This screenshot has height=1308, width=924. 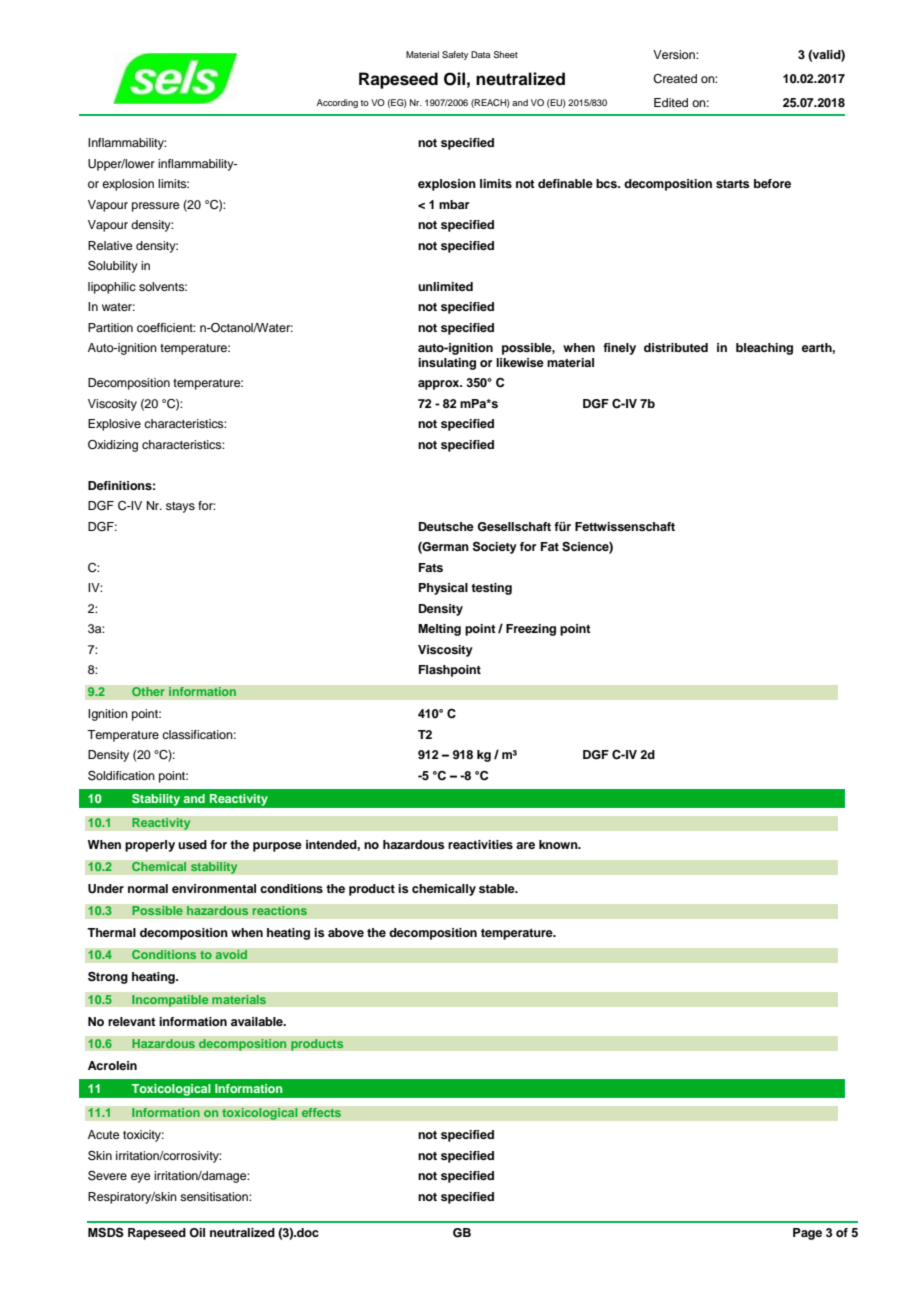 What do you see at coordinates (155, 207) in the screenshot?
I see `pressure` at bounding box center [155, 207].
